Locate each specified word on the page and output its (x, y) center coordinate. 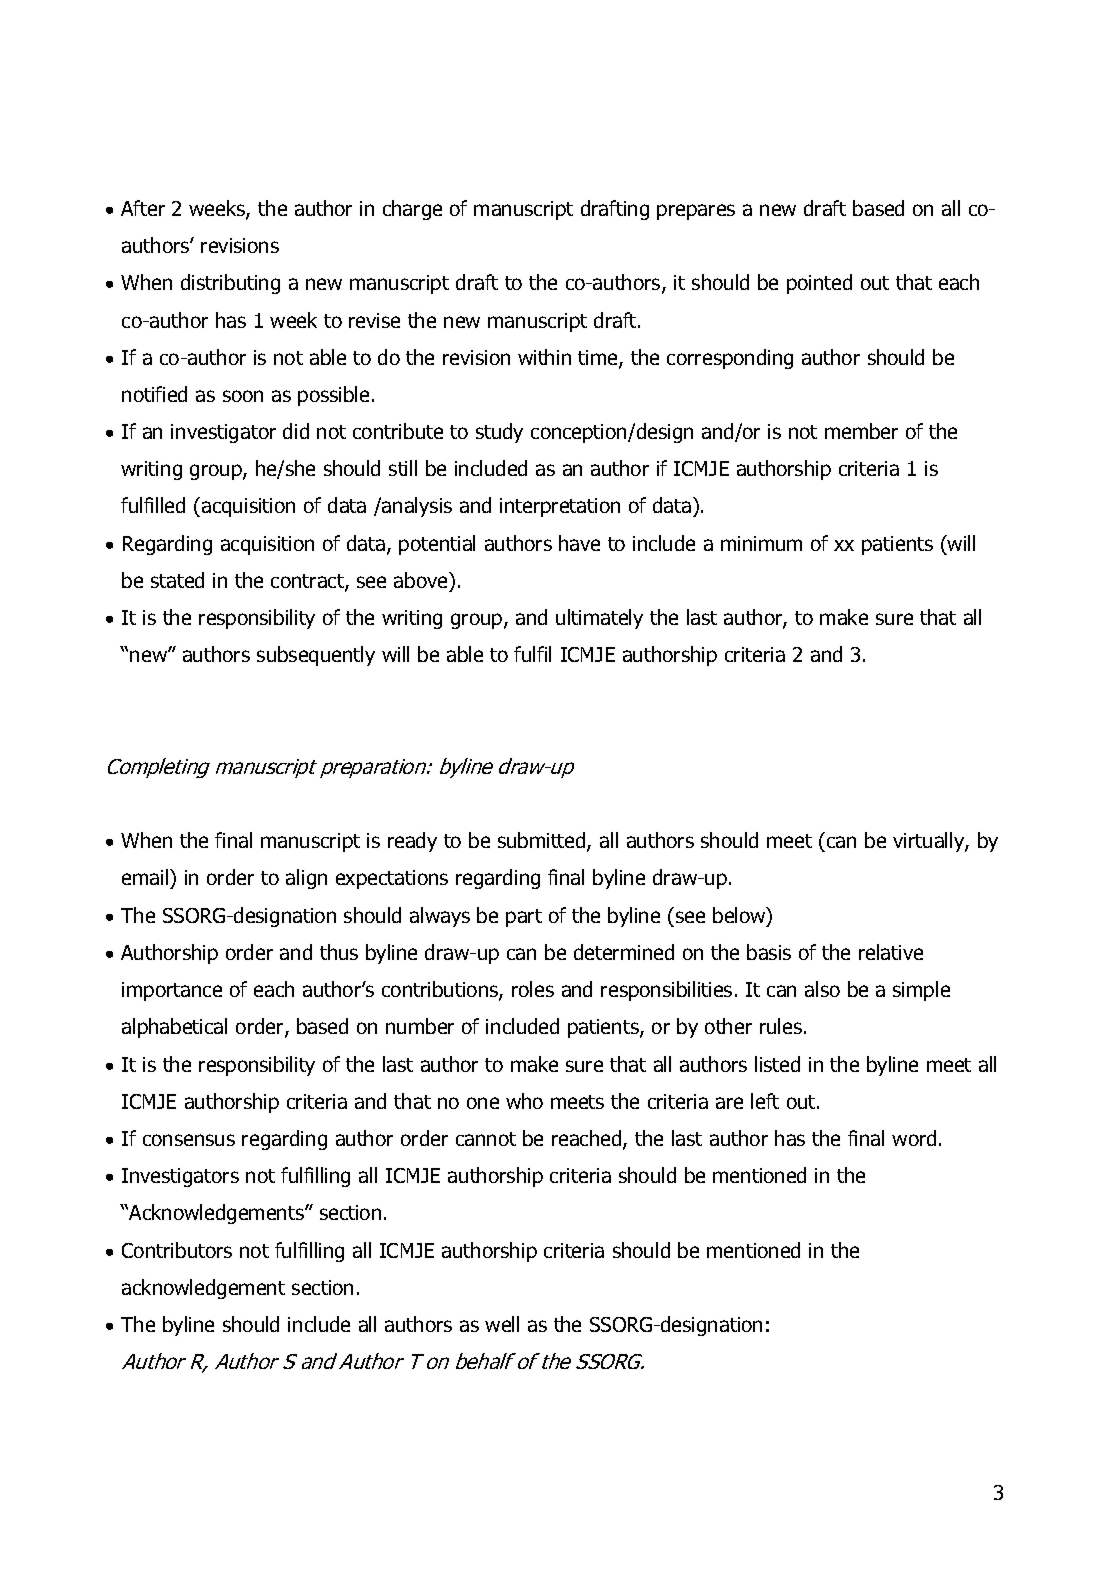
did (296, 431)
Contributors (177, 1250)
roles (533, 989)
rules (782, 1026)
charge (412, 210)
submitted (543, 842)
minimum (761, 543)
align (306, 879)
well (502, 1324)
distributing (230, 284)
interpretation (560, 507)
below (740, 916)
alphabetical (174, 1028)
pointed (819, 284)
